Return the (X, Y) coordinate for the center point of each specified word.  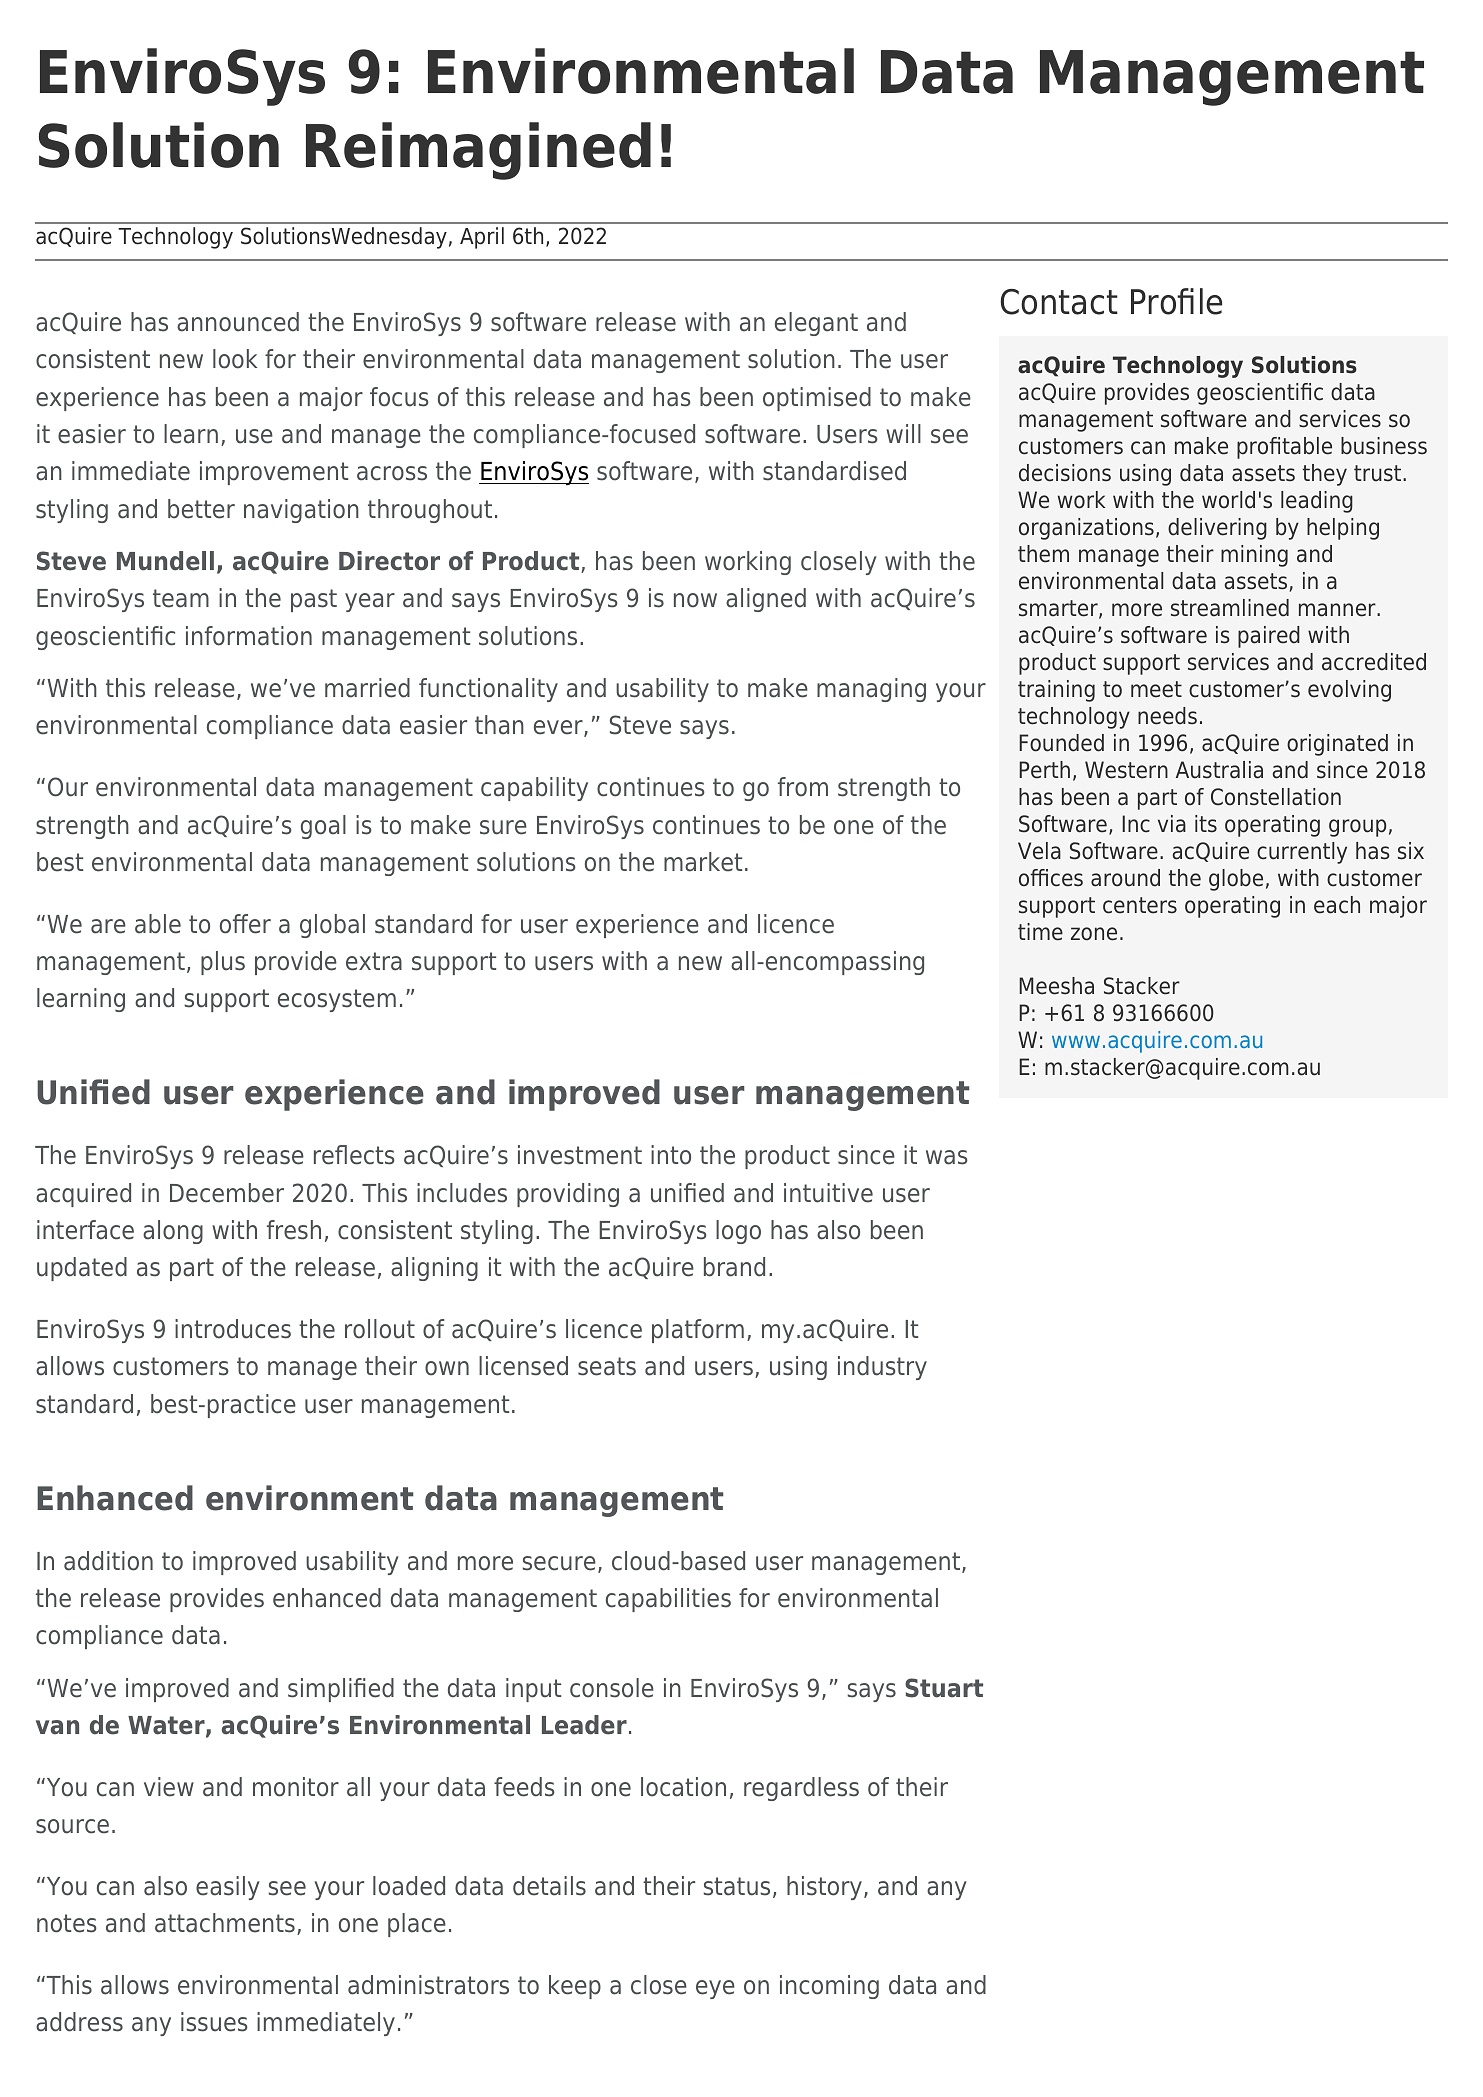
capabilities (668, 1600)
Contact (1059, 302)
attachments (225, 1923)
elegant (816, 324)
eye (715, 1989)
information (249, 636)
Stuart (944, 1688)
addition (108, 1561)
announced (238, 322)
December (227, 1193)
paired (1269, 637)
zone (1094, 934)
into (671, 1155)
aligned (766, 600)
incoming (829, 1987)
